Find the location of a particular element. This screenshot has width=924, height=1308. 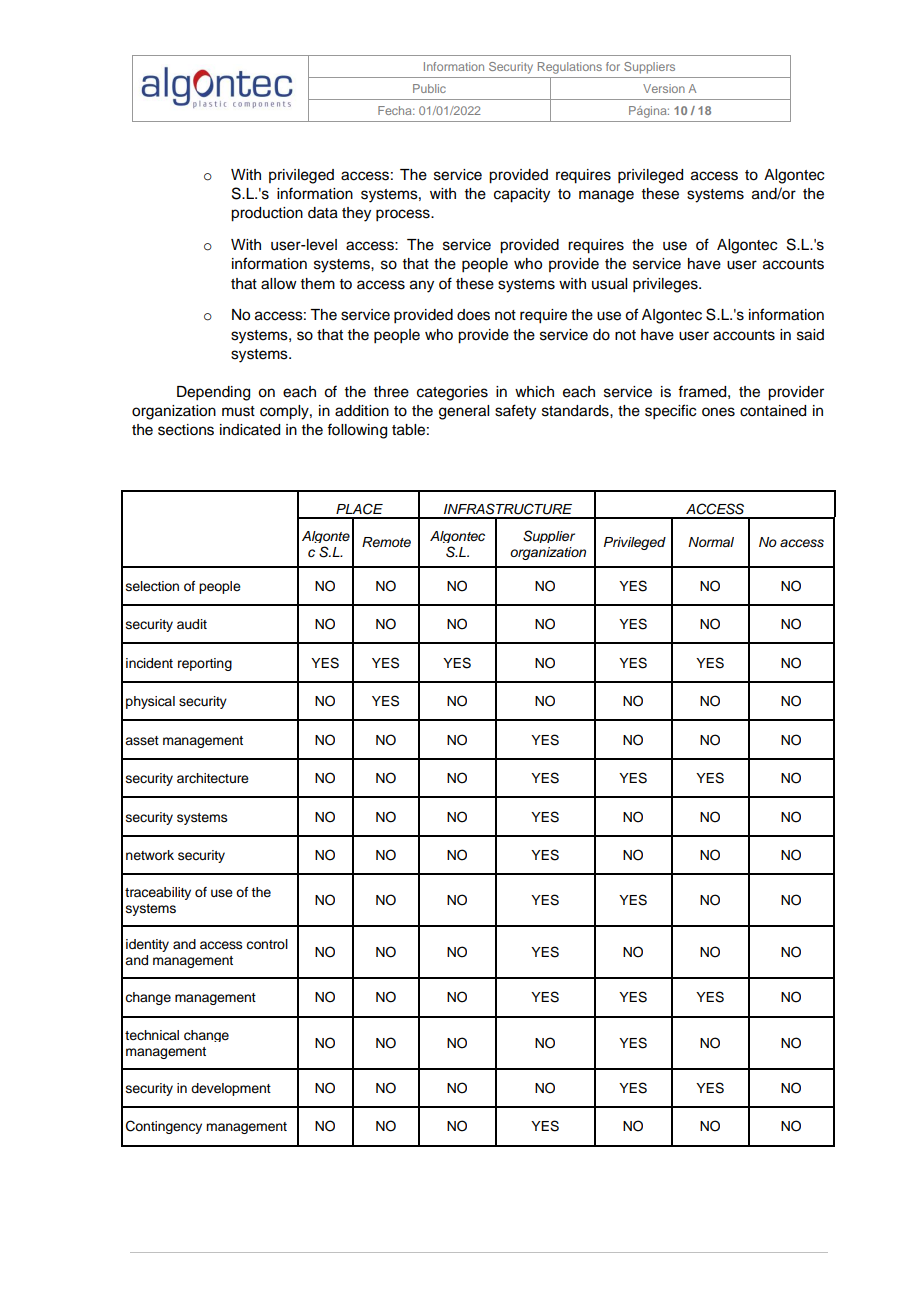

Normal is located at coordinates (711, 542).
